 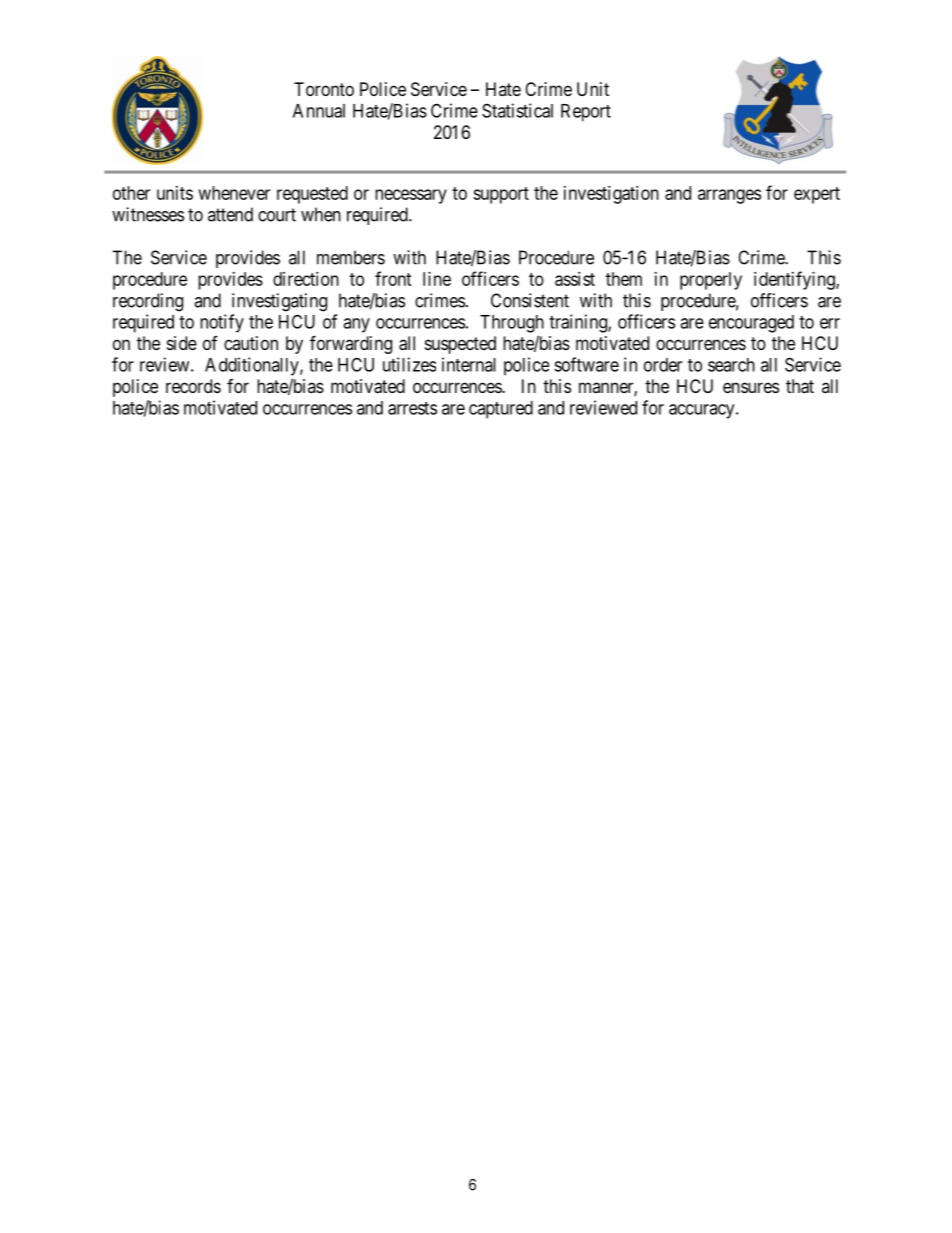 What do you see at coordinates (182, 343) in the page?
I see `side` at bounding box center [182, 343].
